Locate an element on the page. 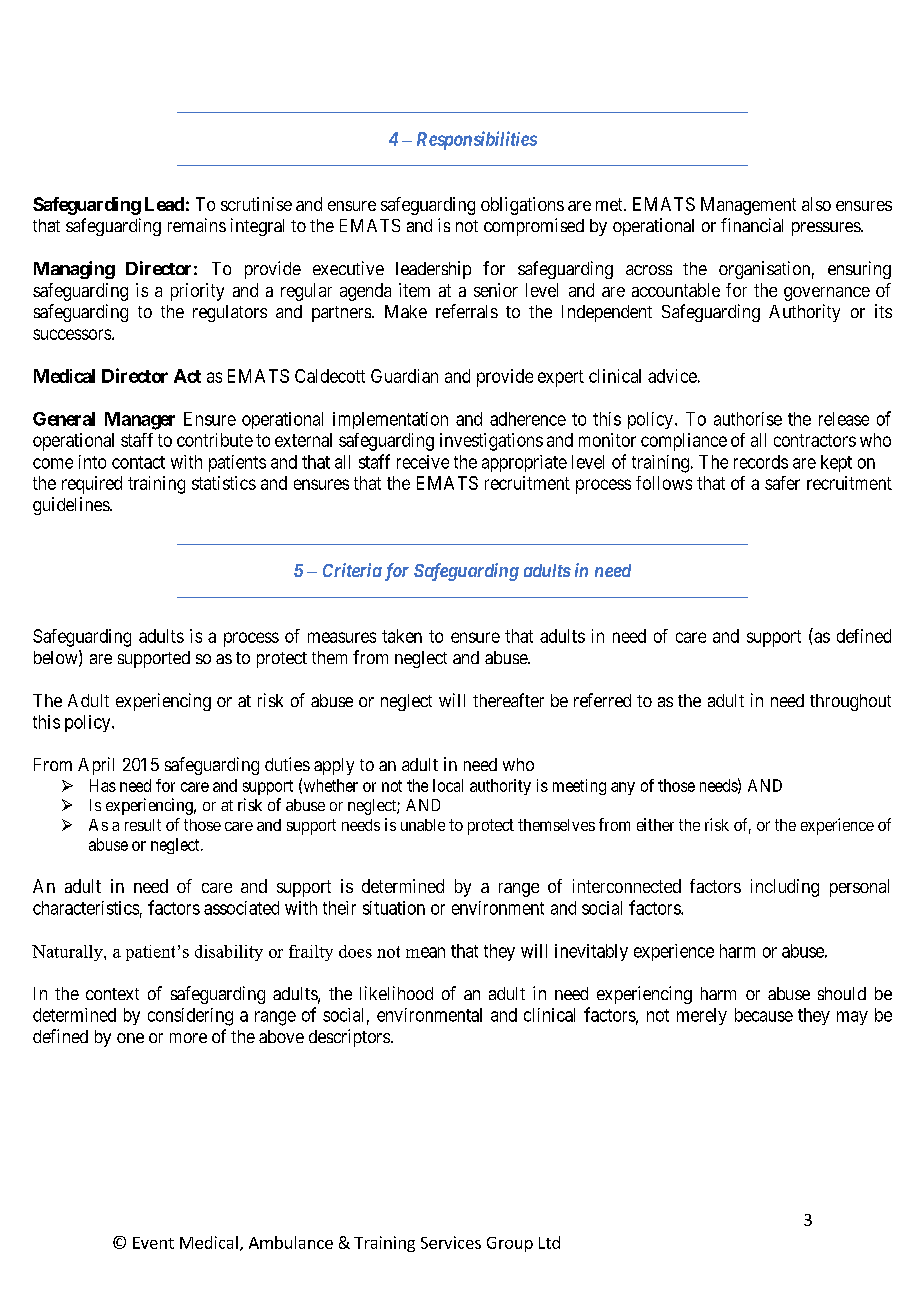 The width and height of the document is (924, 1308). Event is located at coordinates (153, 1243).
